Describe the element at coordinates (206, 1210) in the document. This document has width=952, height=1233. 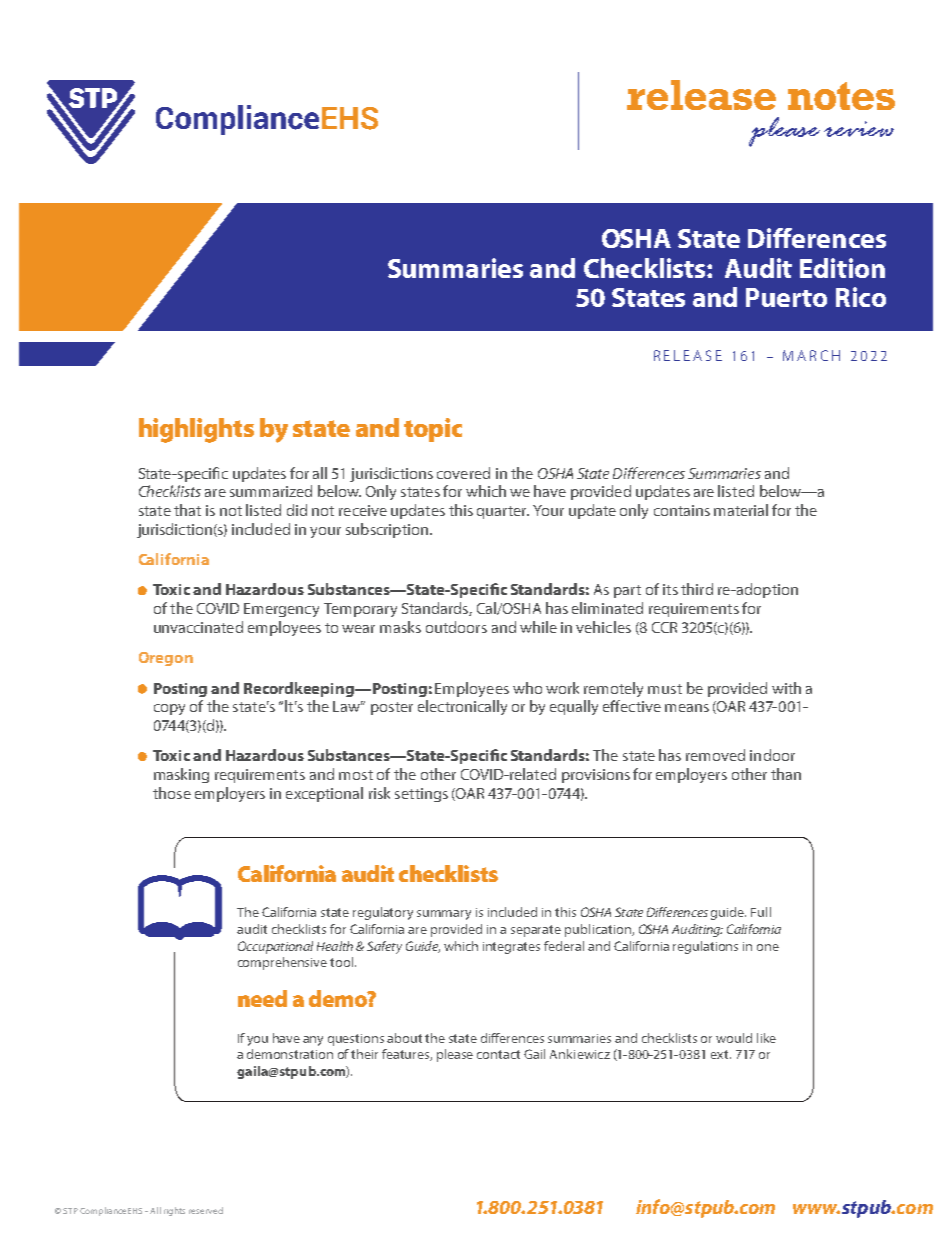
I see `reserved` at that location.
